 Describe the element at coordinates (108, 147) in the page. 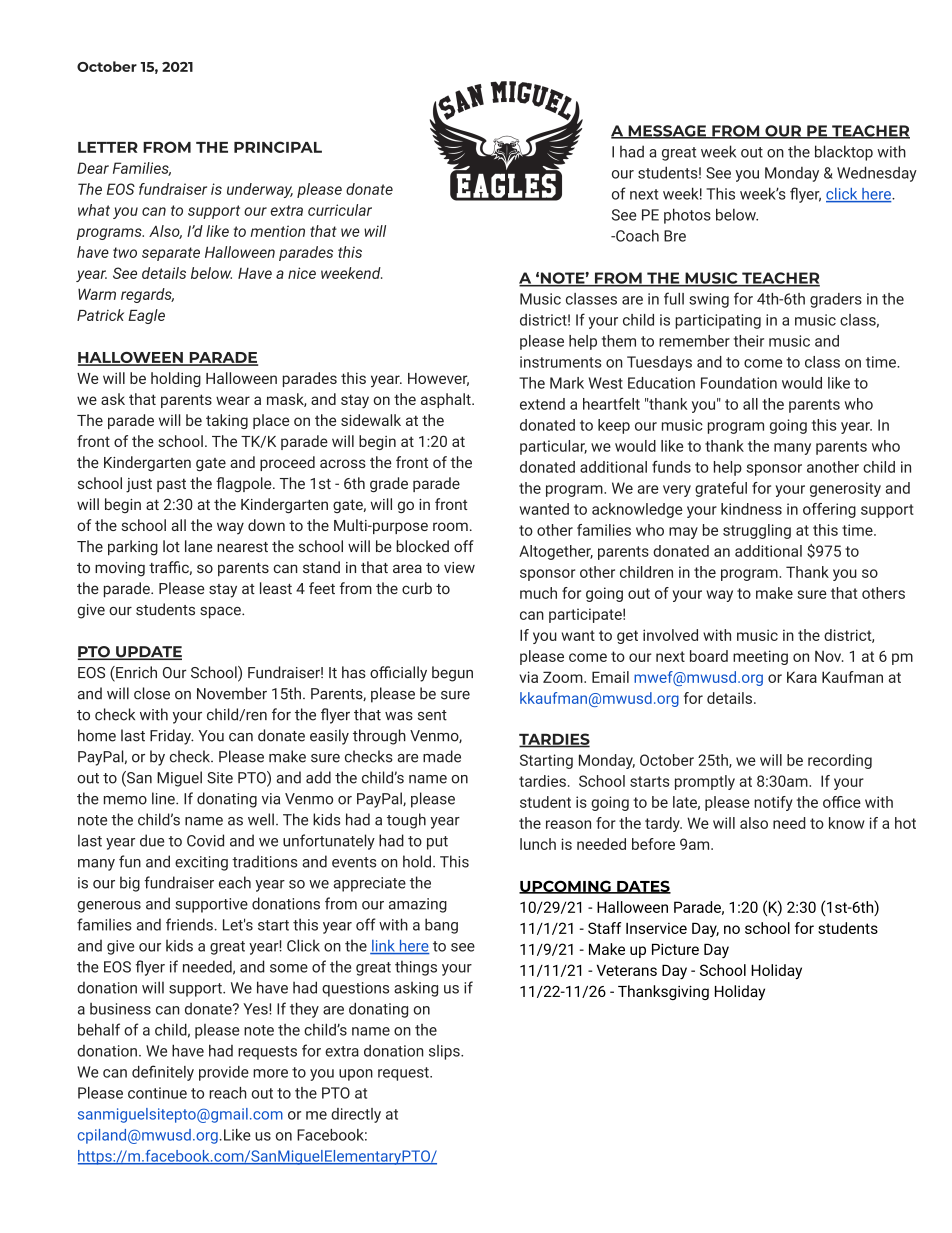

I see `LETTER` at that location.
